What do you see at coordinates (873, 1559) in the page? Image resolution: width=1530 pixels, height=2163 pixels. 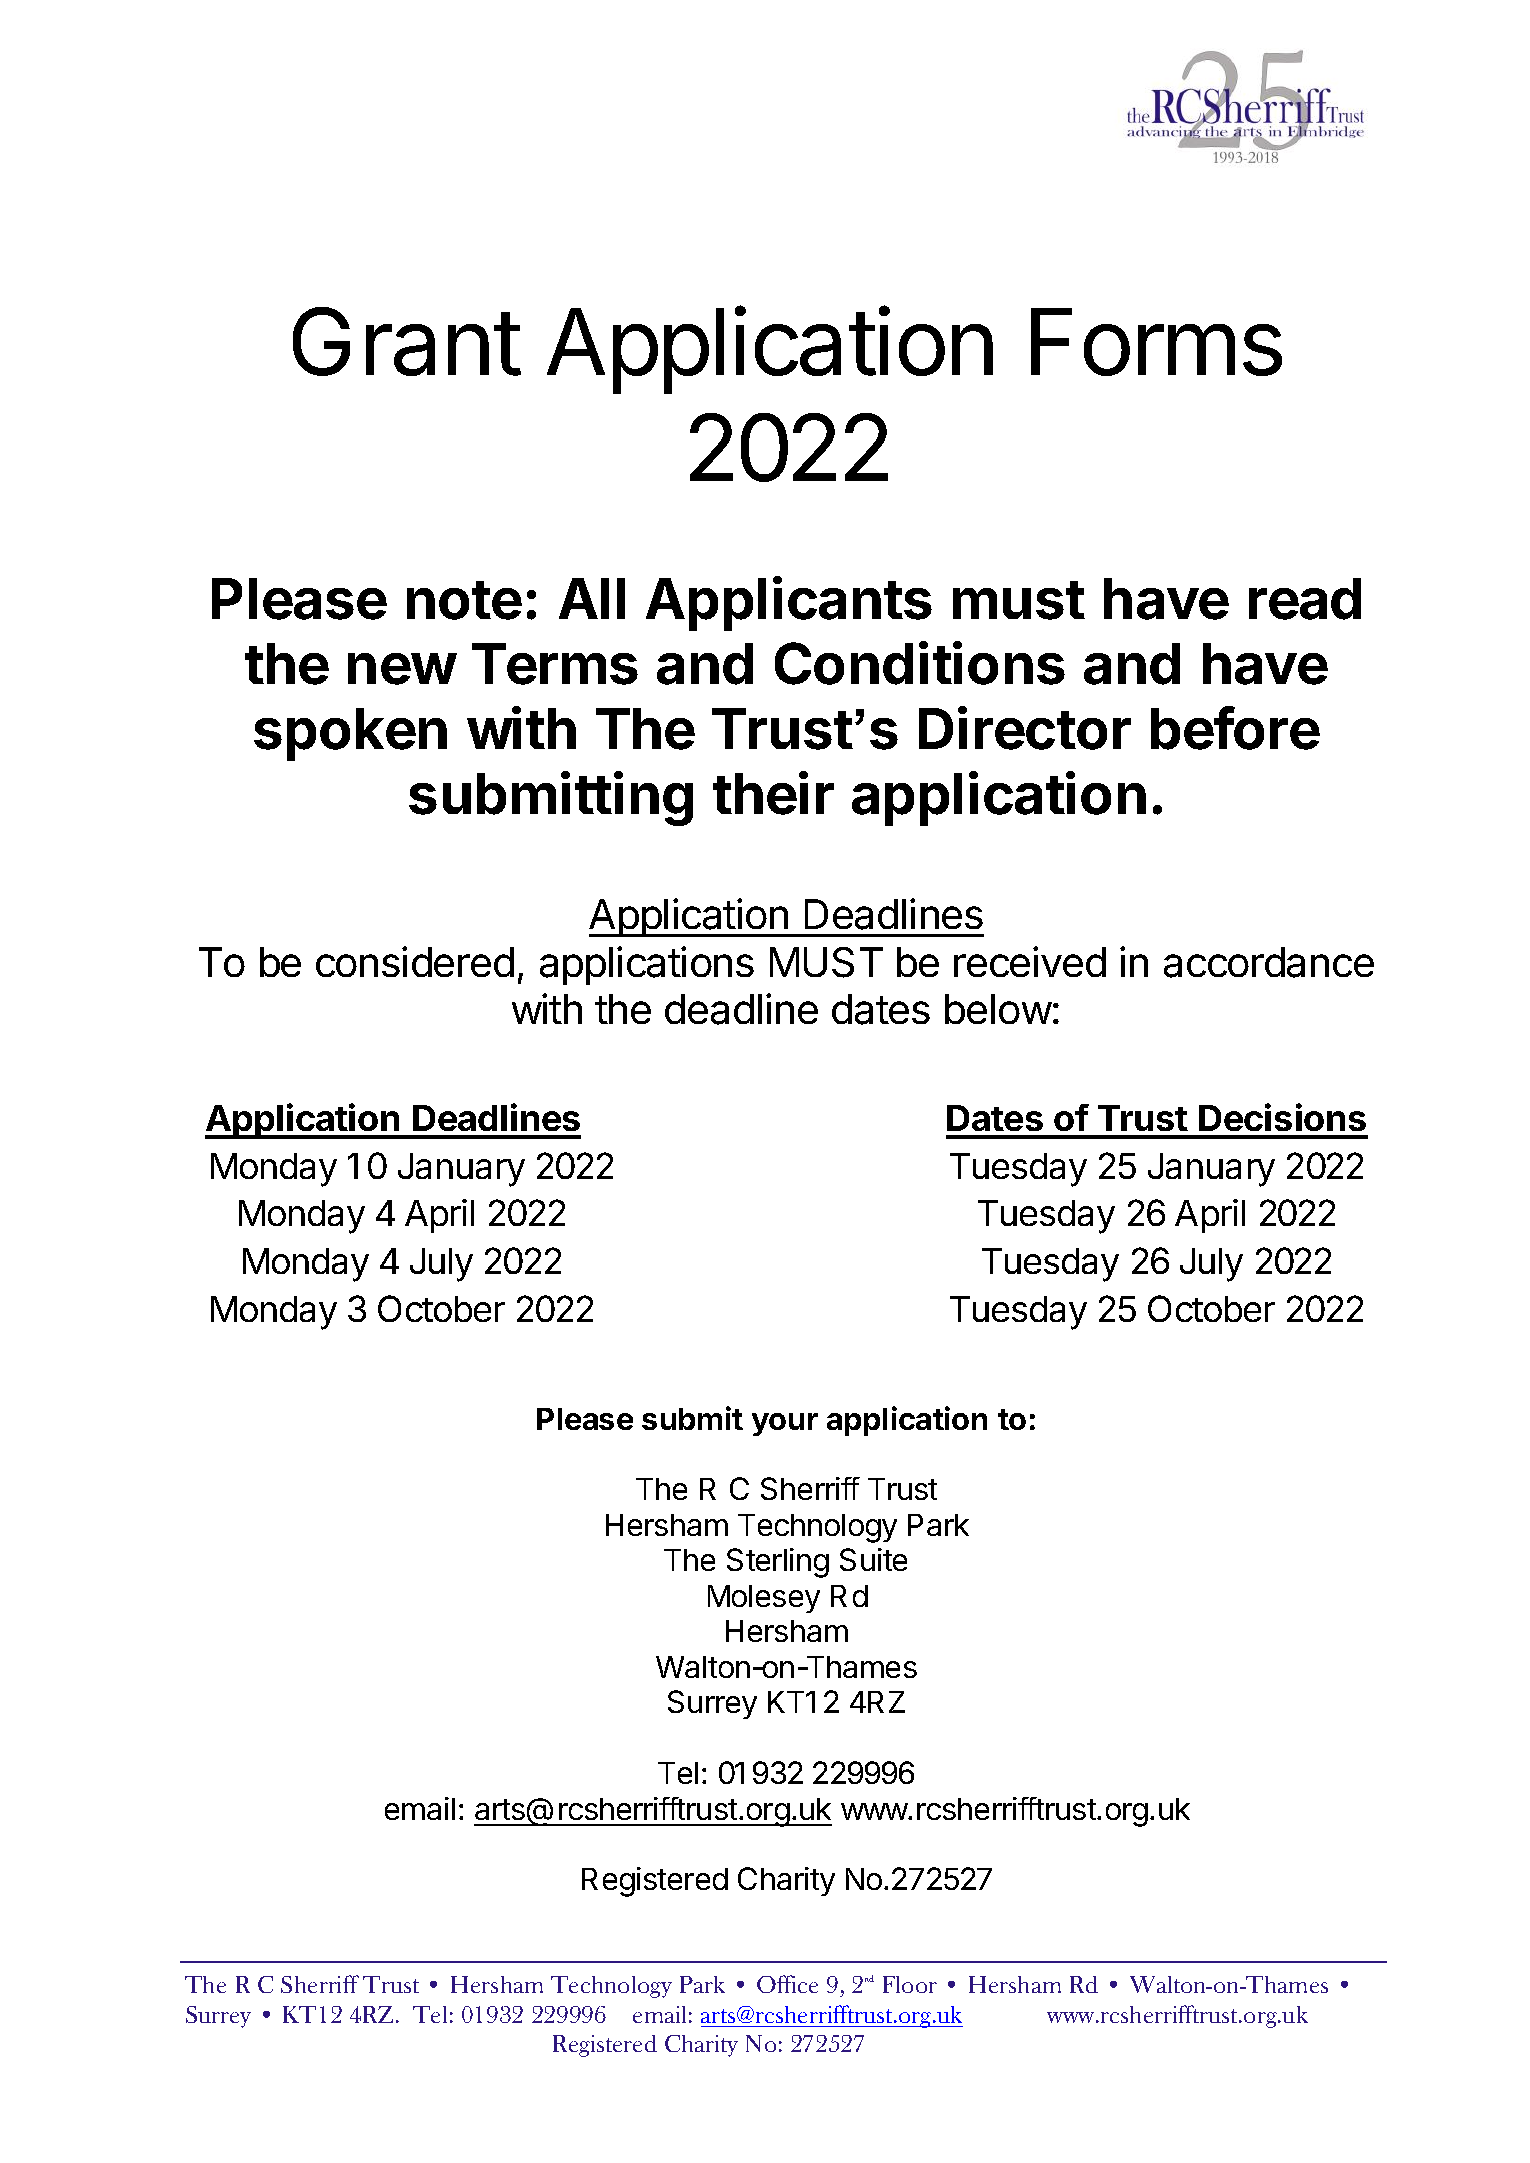 I see `Suite` at bounding box center [873, 1559].
